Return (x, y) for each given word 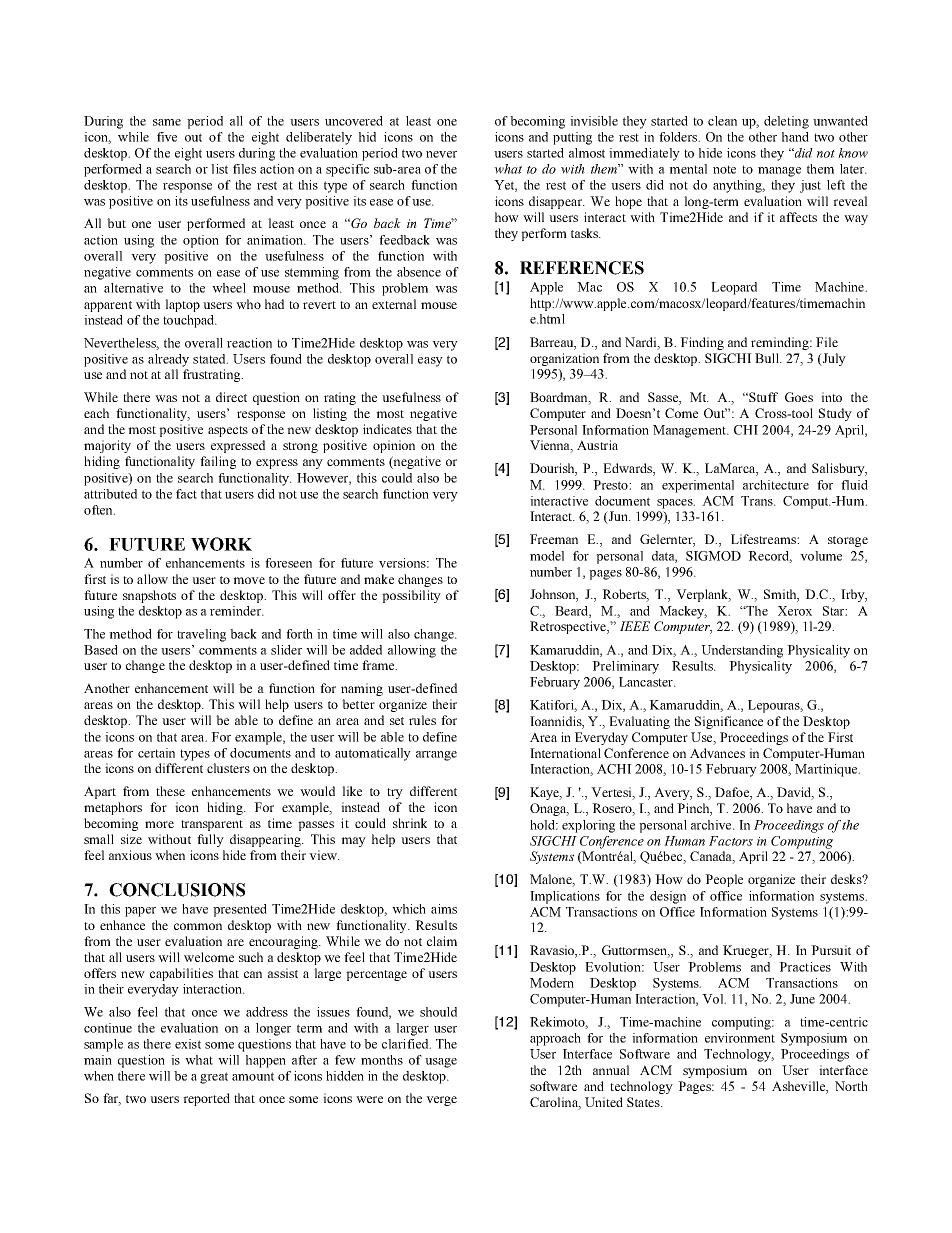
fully (210, 840)
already (168, 360)
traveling (201, 635)
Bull (768, 358)
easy (430, 362)
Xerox (795, 611)
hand (795, 137)
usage (441, 1063)
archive (712, 825)
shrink (410, 823)
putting (572, 138)
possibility (411, 596)
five (167, 137)
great (214, 1078)
